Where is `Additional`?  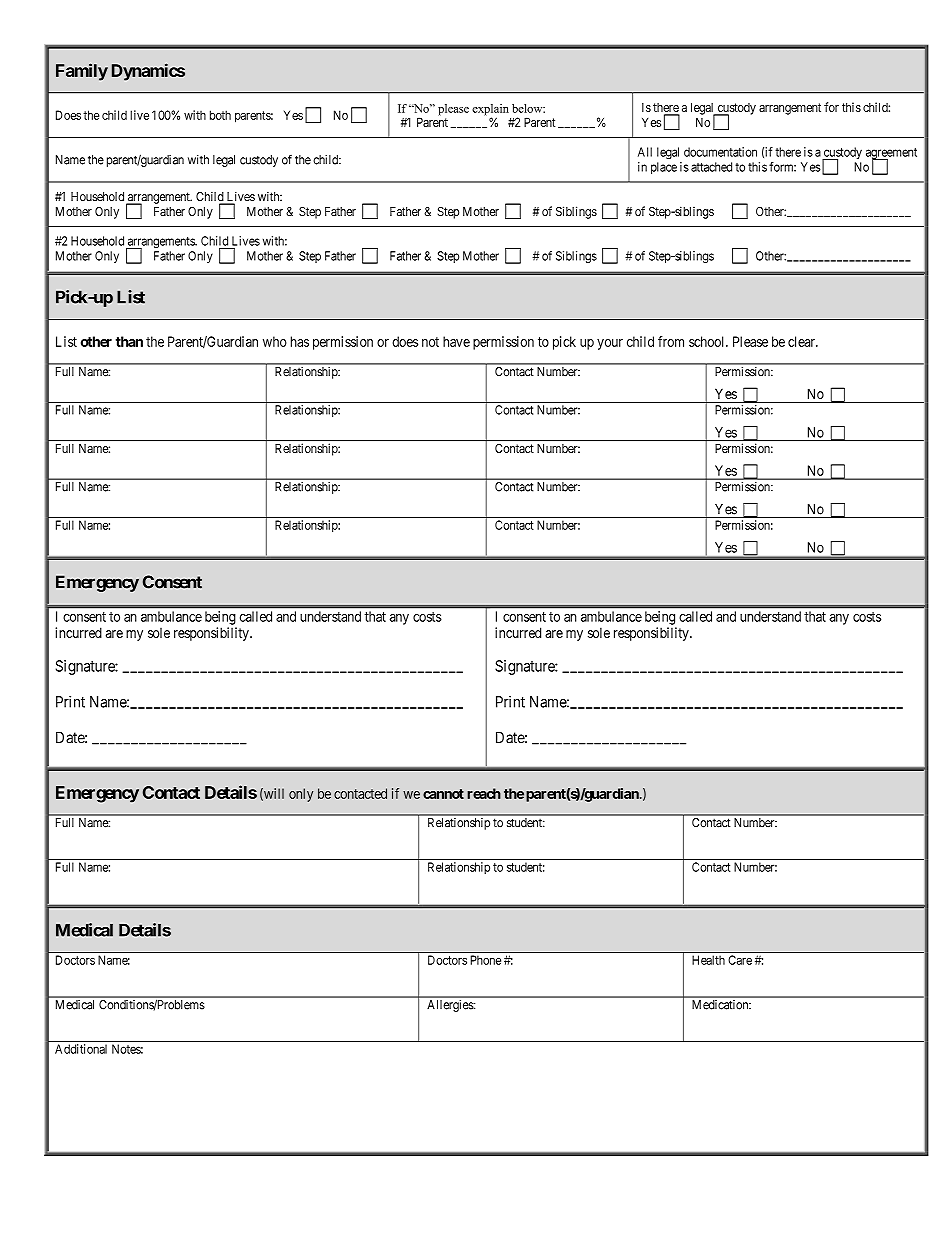
Additional is located at coordinates (81, 1049).
